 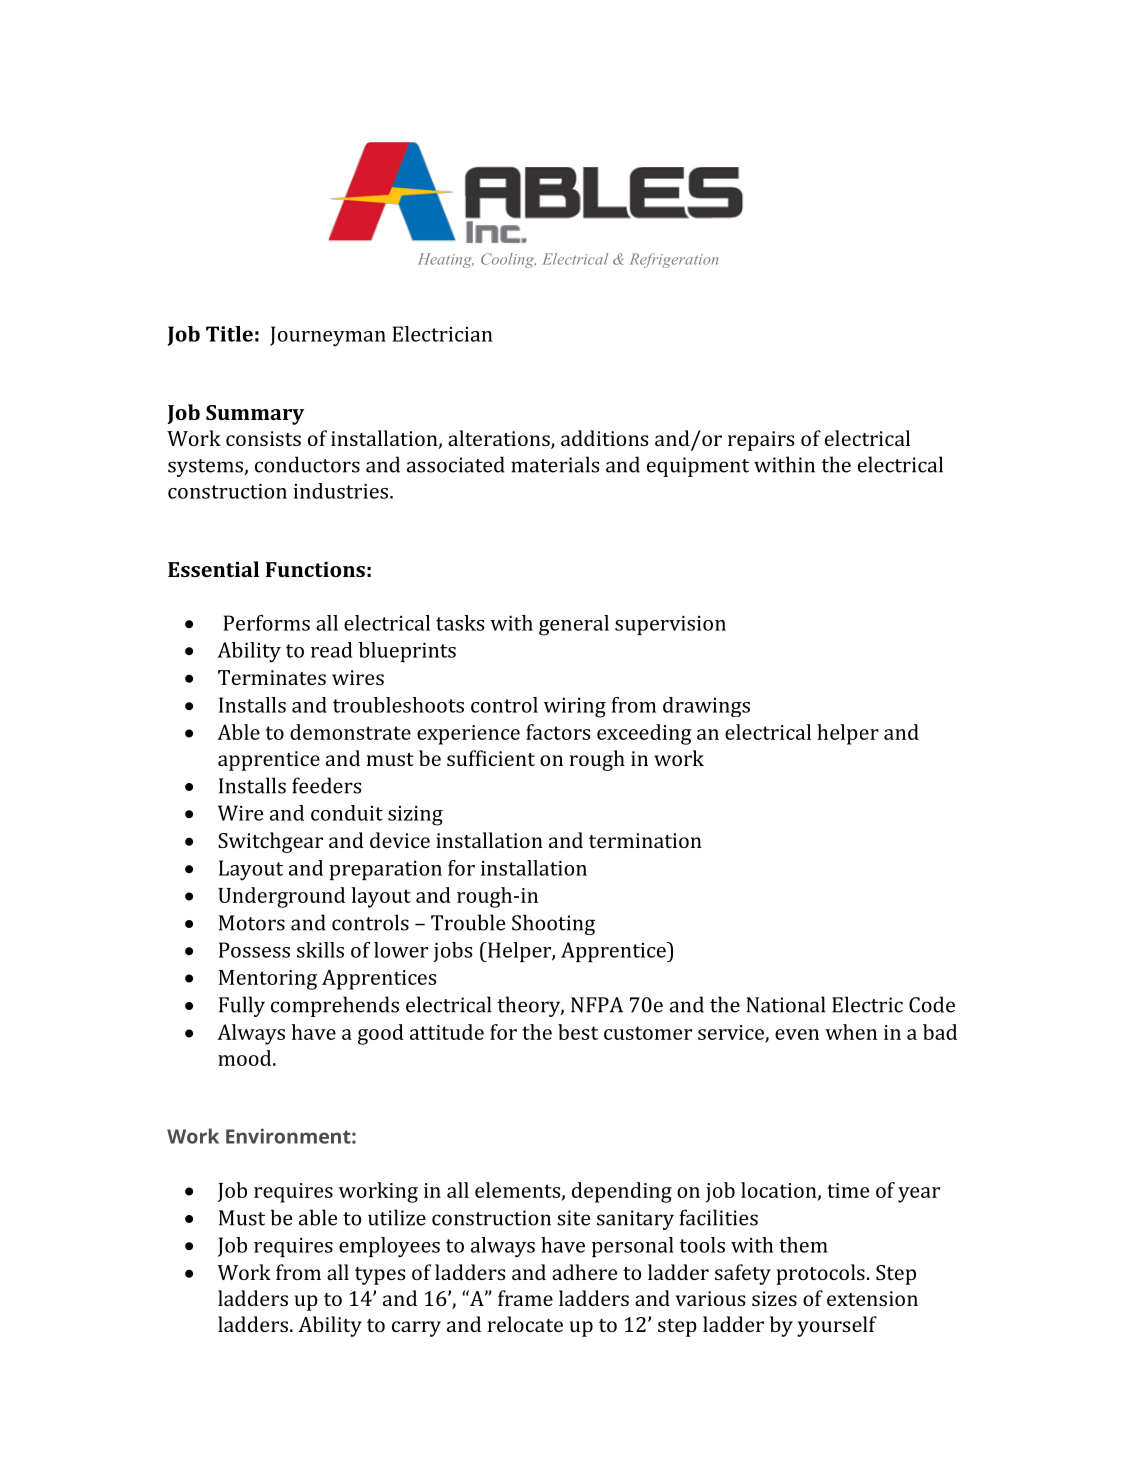 I want to click on adhere, so click(x=584, y=1272).
